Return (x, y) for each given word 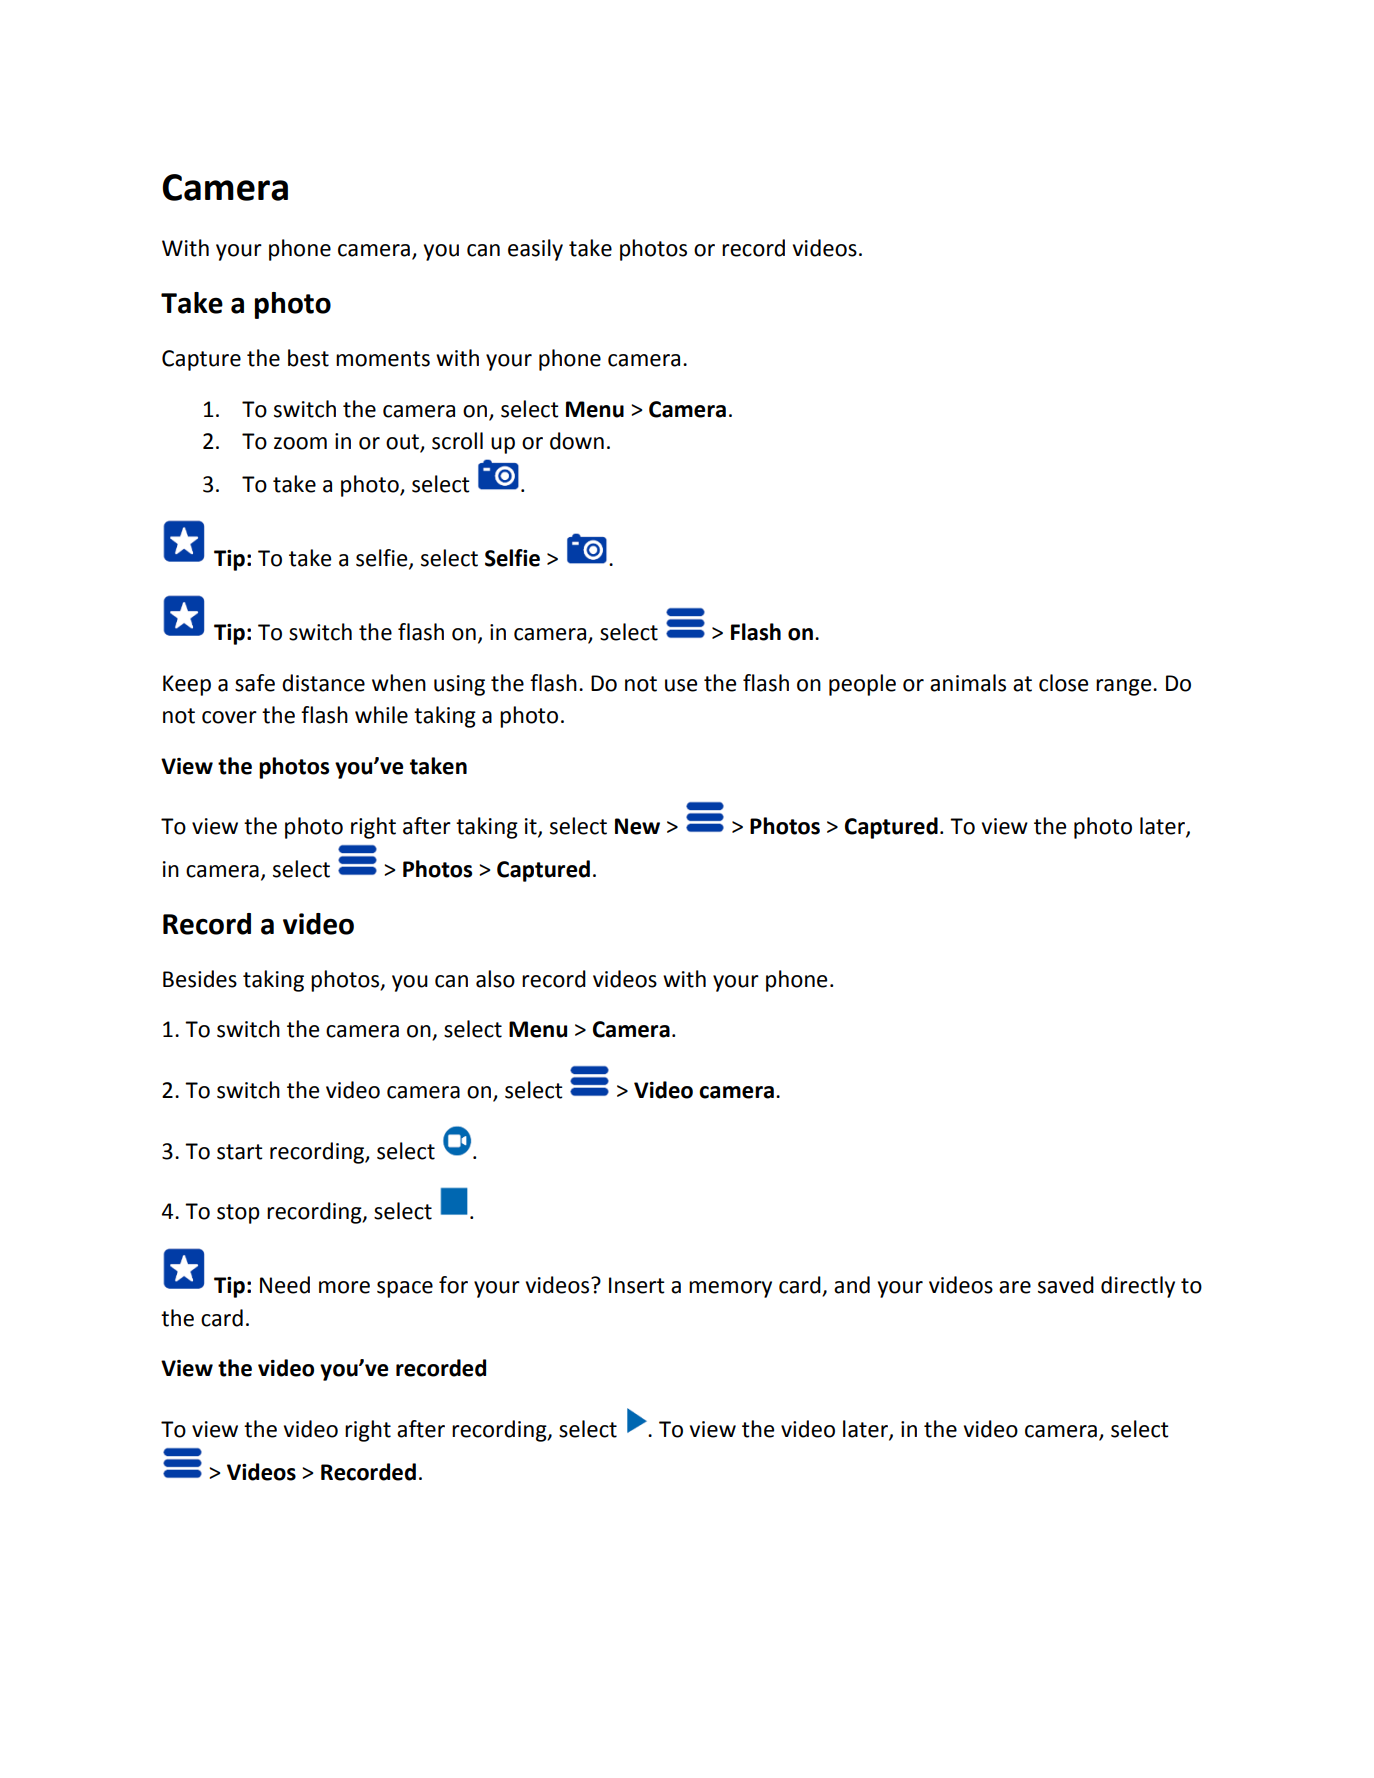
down (577, 441)
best (308, 358)
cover (229, 717)
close (1063, 683)
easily (535, 250)
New (637, 826)
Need (285, 1285)
